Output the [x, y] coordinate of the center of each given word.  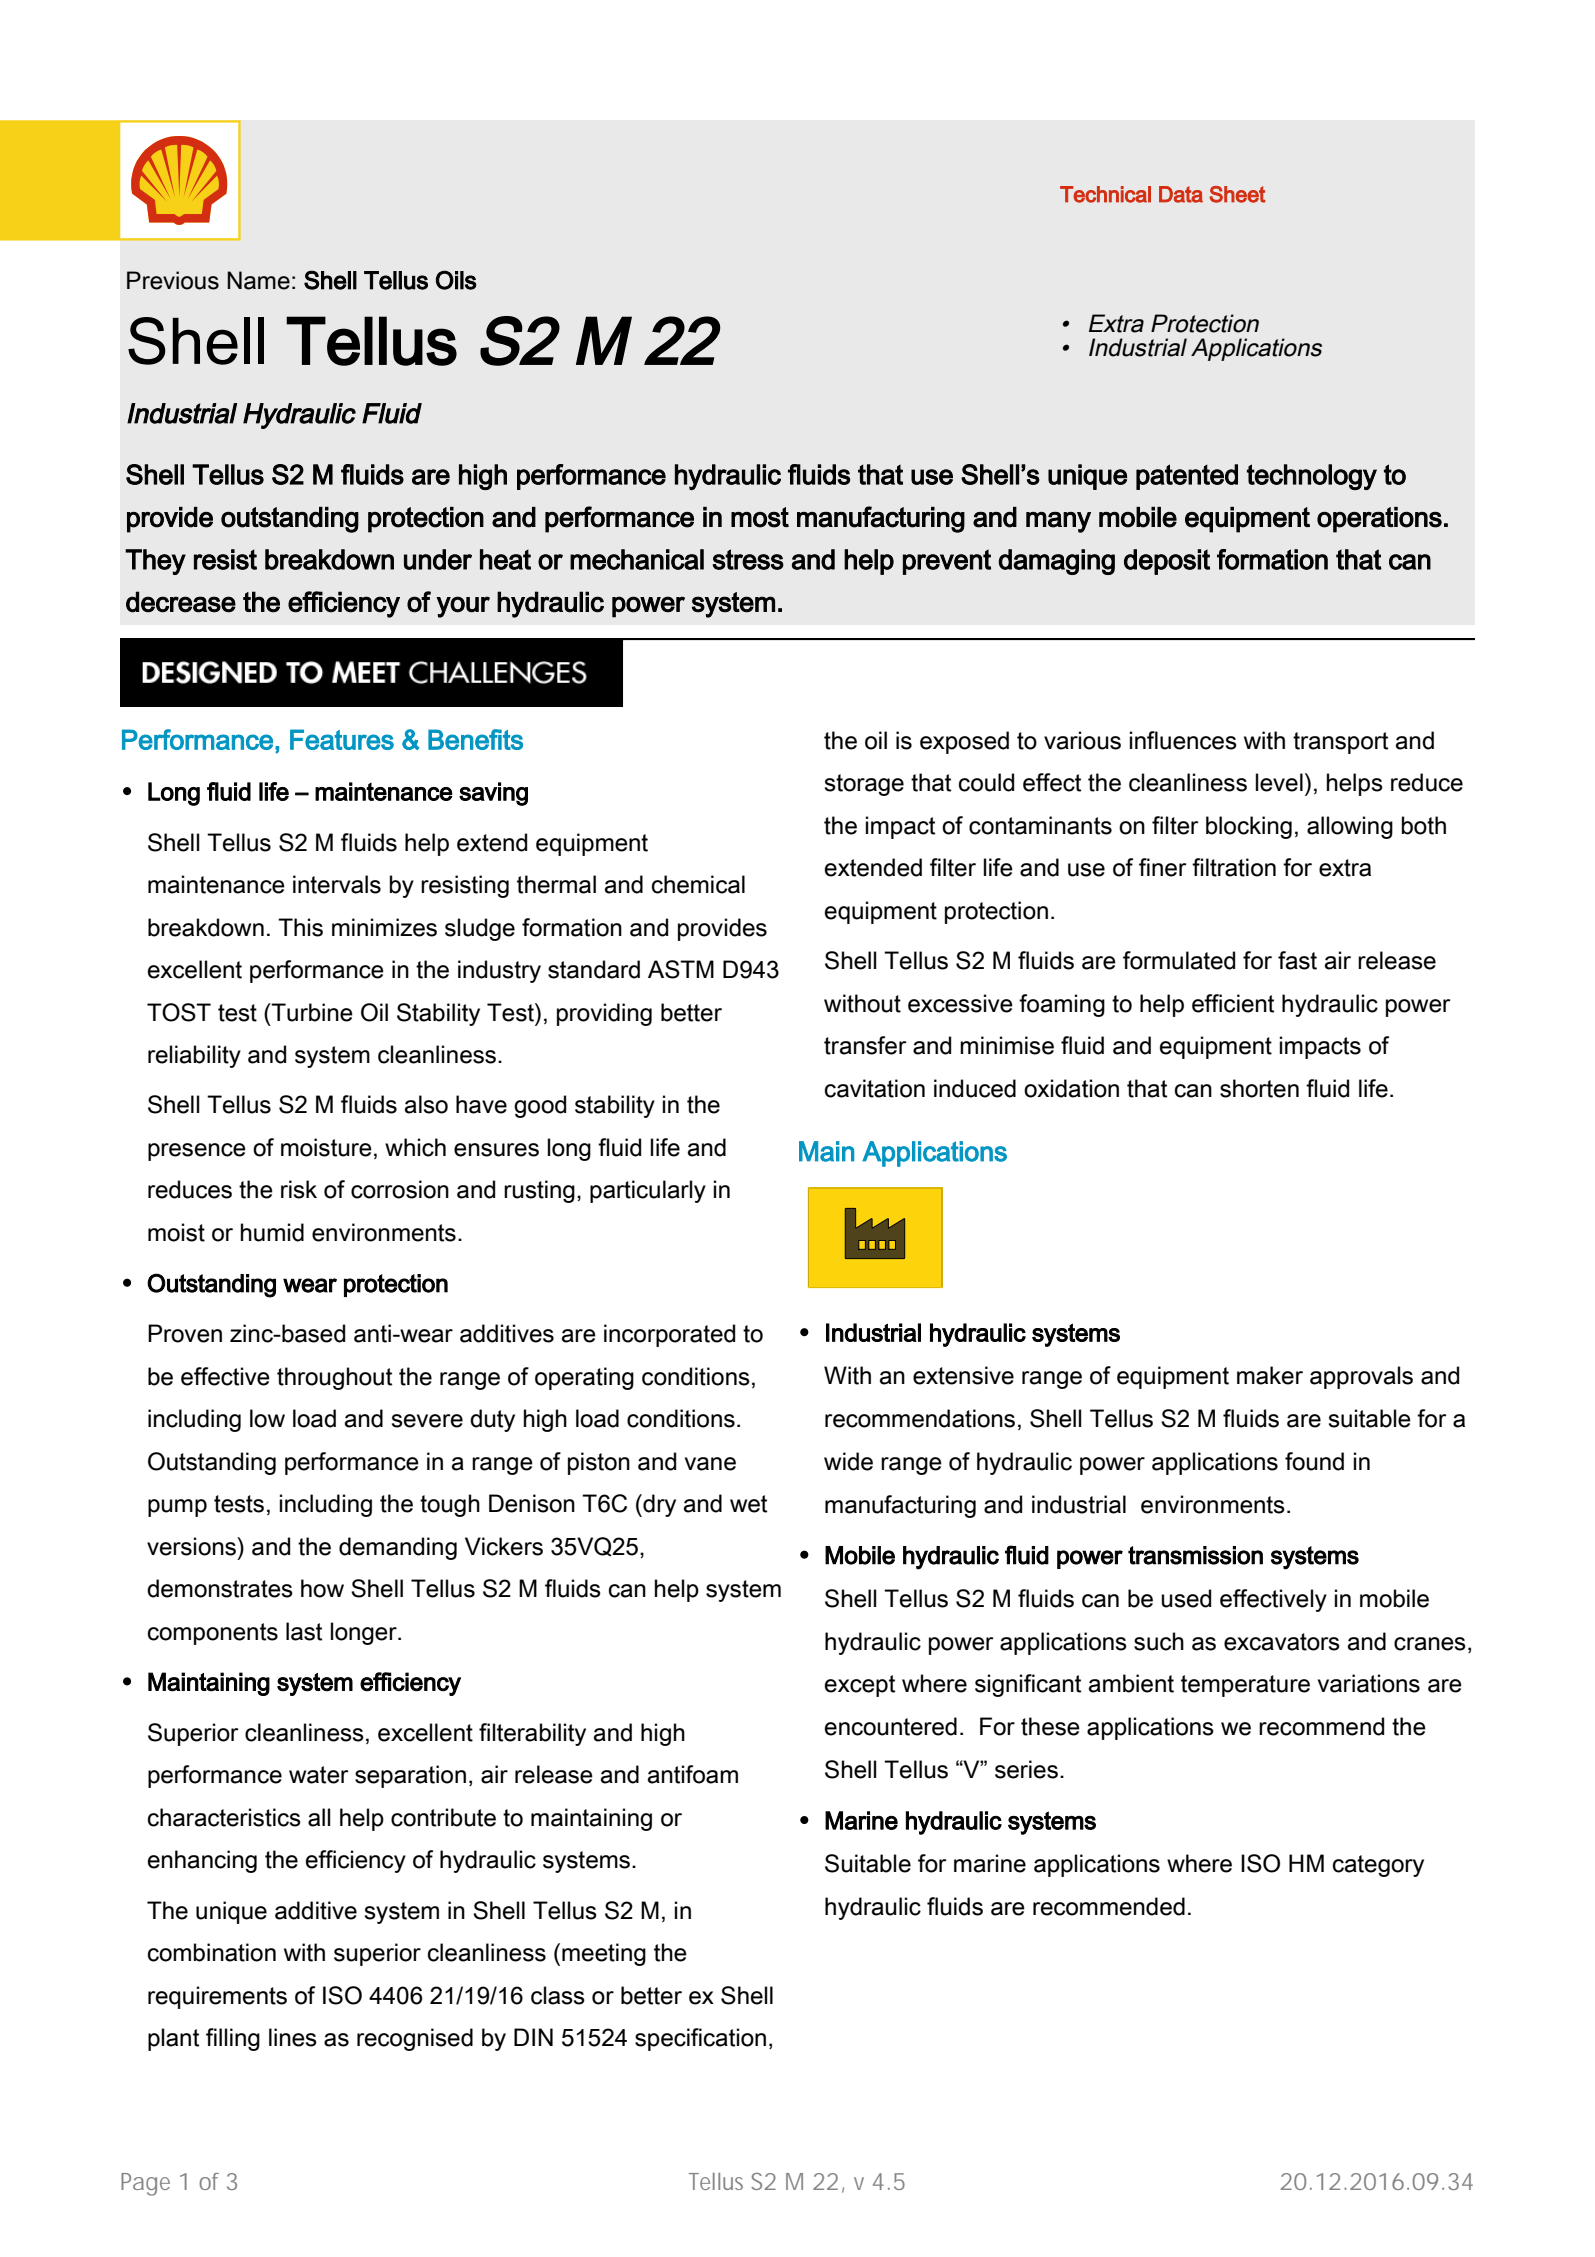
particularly [648, 1191]
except [860, 1686]
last [304, 1631]
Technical [1105, 194]
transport [1340, 743]
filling [233, 2039]
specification [700, 2039]
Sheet [1237, 194]
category [1378, 1866]
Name [258, 280]
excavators [1282, 1642]
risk [299, 1189]
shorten [1259, 1088]
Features [342, 739]
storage [864, 785]
